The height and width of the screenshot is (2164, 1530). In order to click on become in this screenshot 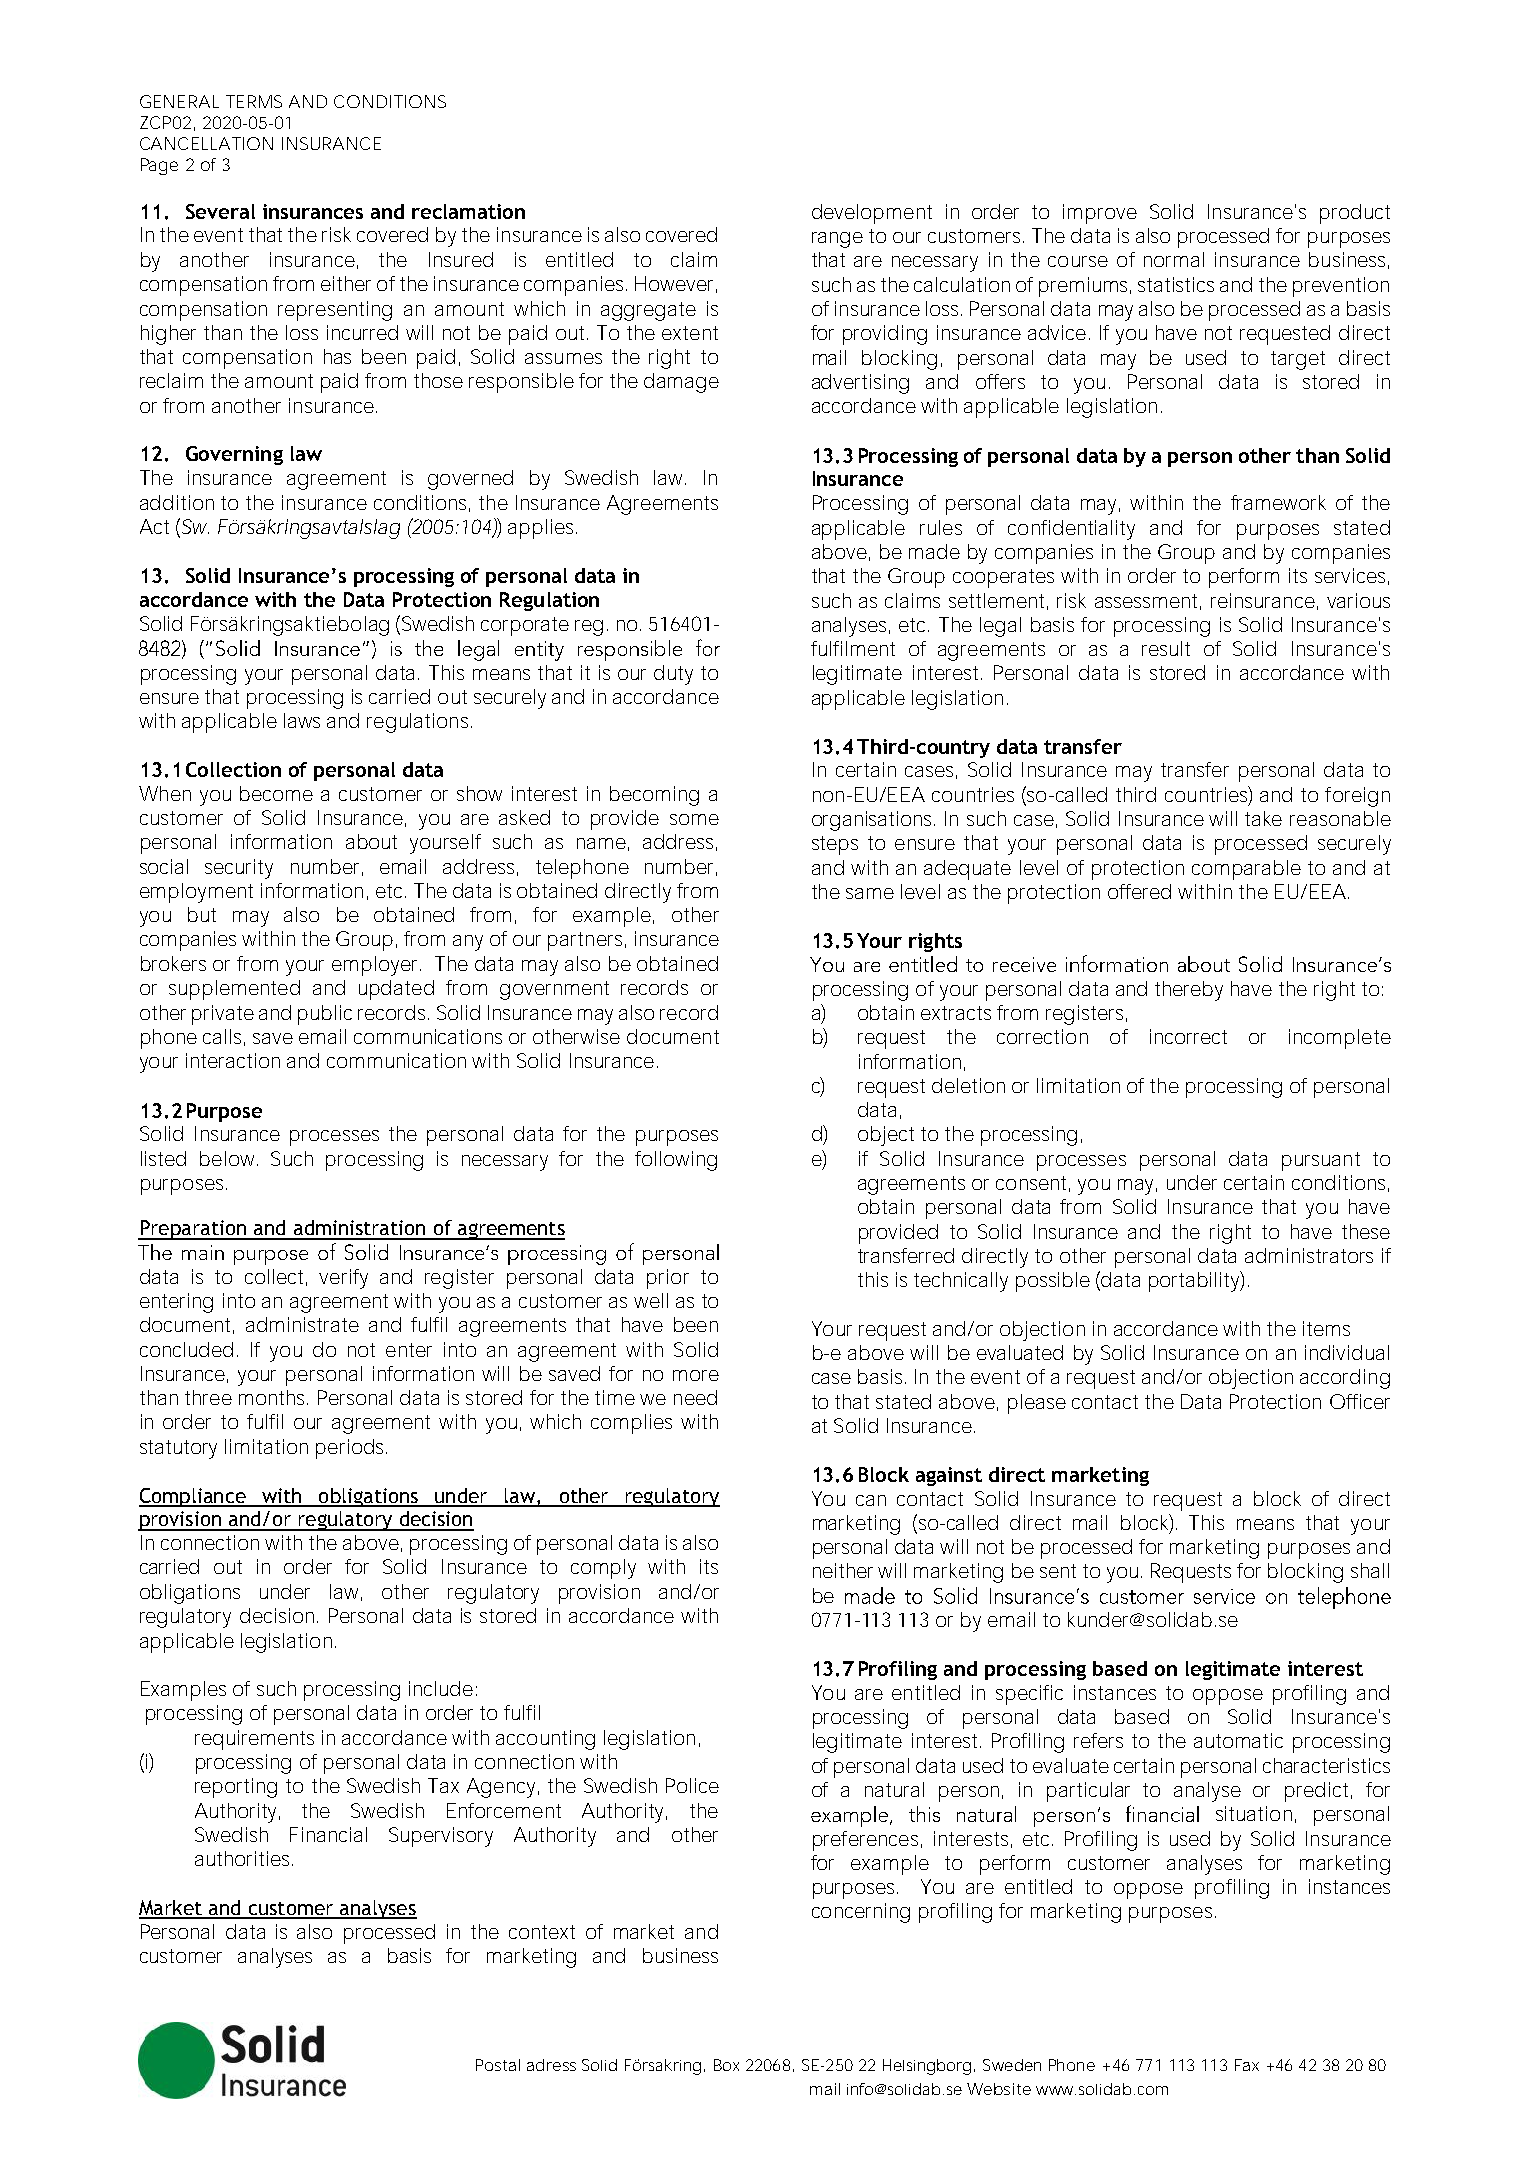, I will do `click(276, 793)`.
